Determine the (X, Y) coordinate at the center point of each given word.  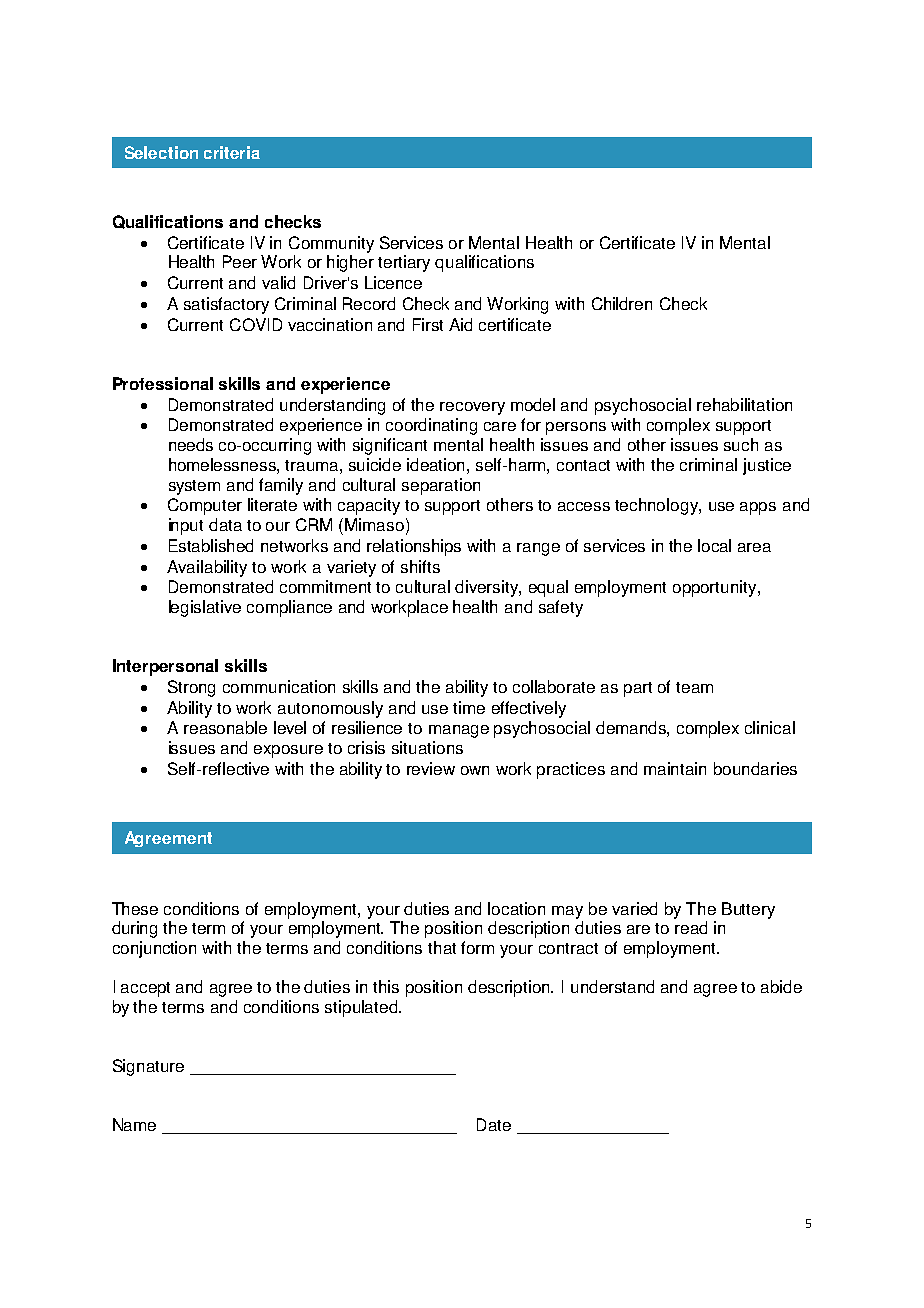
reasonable (225, 727)
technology (657, 506)
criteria (232, 152)
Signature (148, 1067)
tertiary (404, 263)
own (475, 770)
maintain (675, 768)
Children (622, 303)
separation (441, 486)
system (194, 487)
